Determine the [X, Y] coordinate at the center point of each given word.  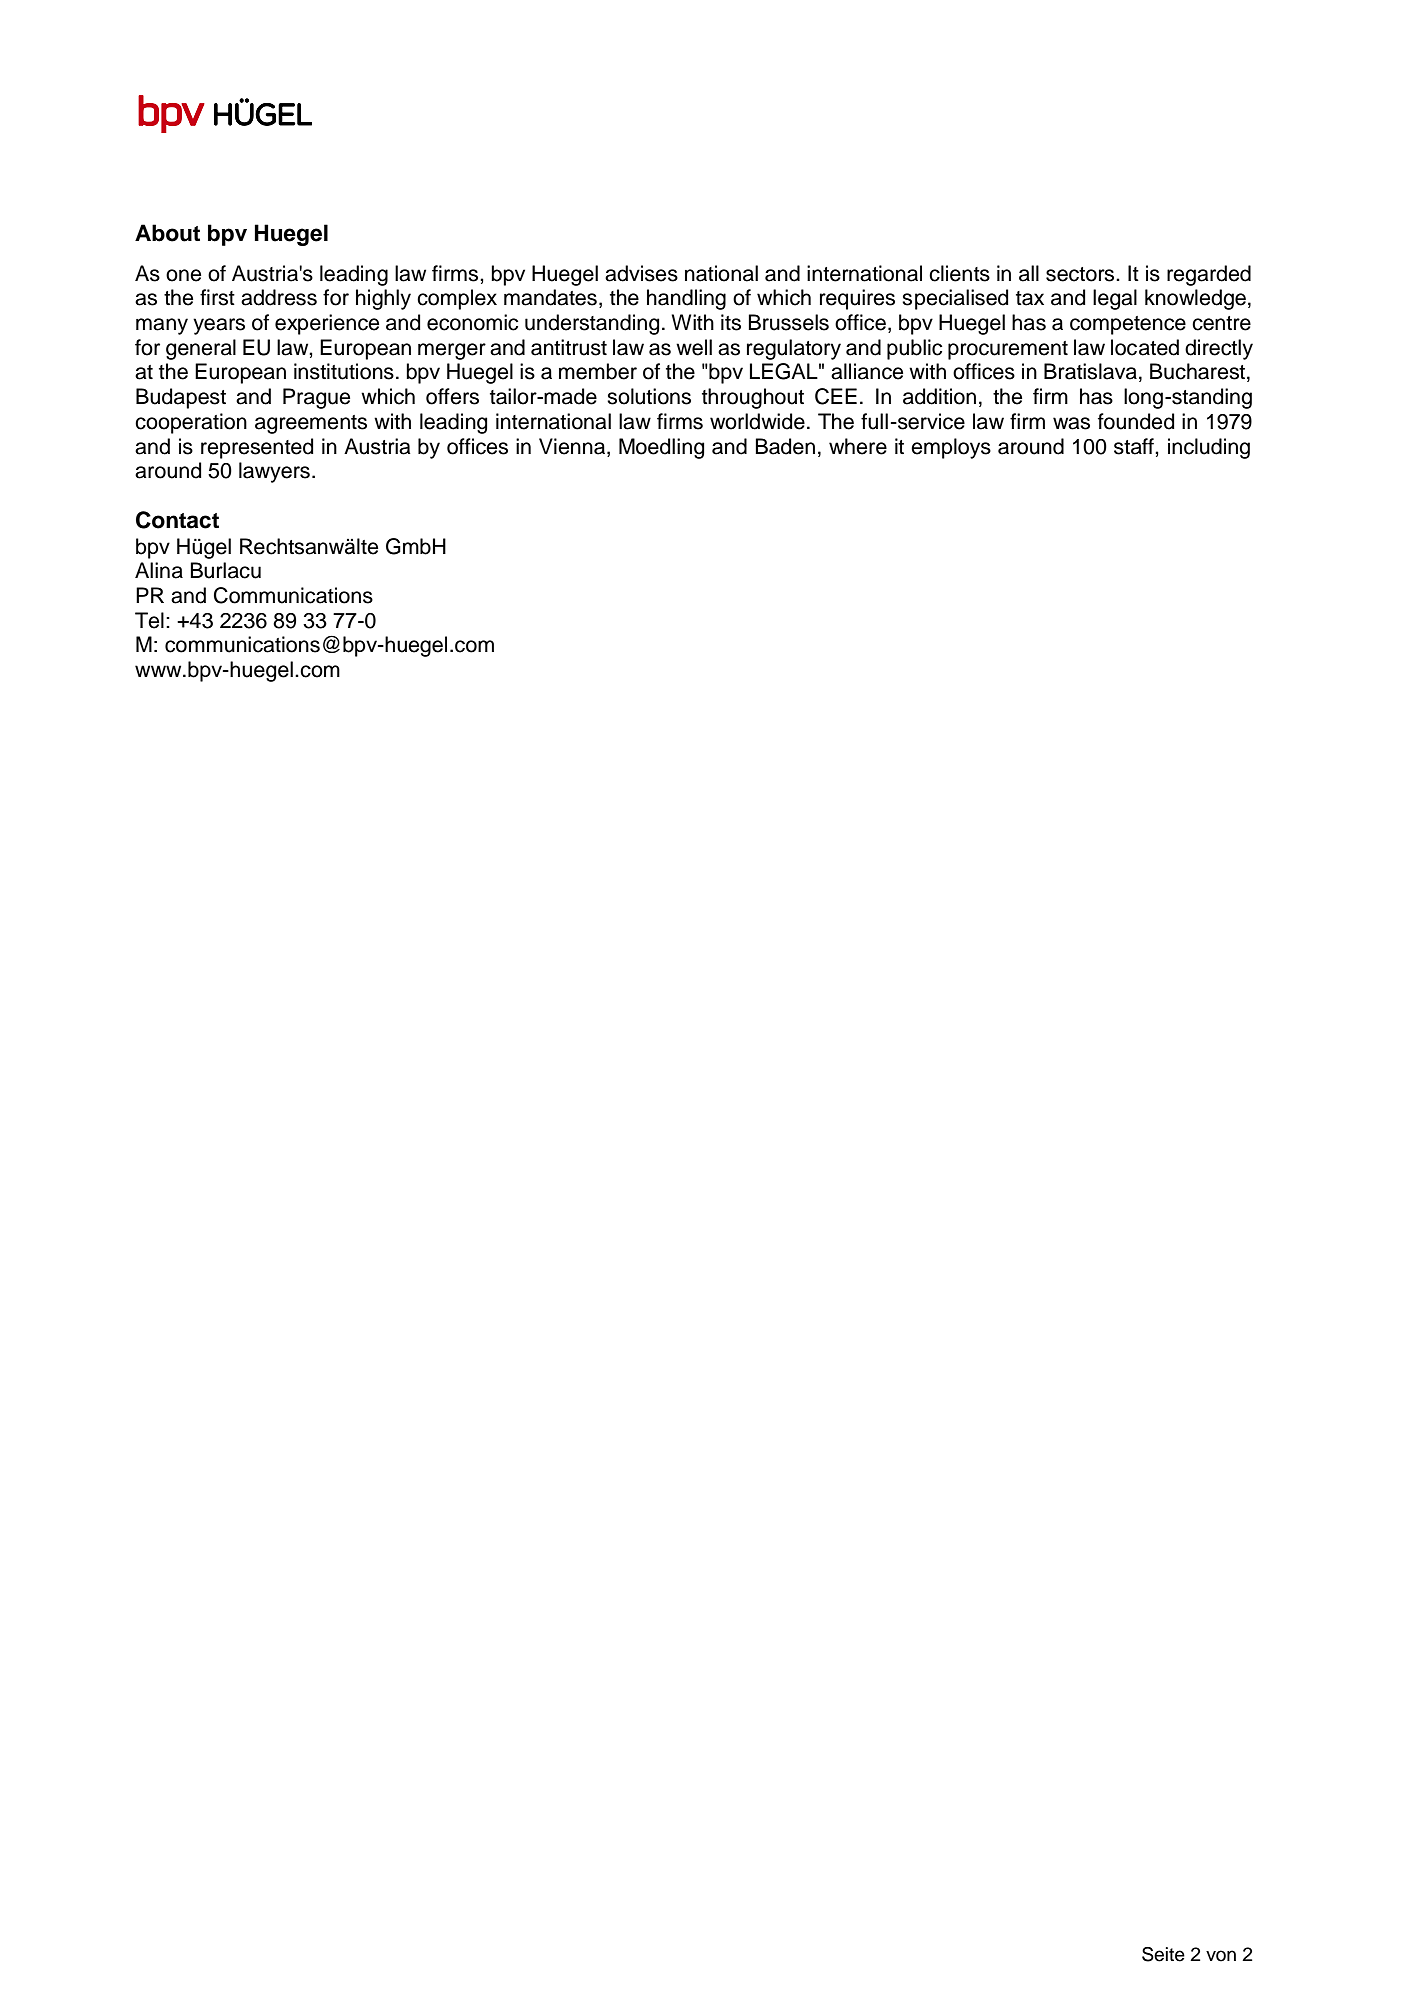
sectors [1081, 274]
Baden [785, 446]
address [279, 297]
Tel [149, 620]
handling [686, 299]
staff [1135, 446]
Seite [1163, 1954]
